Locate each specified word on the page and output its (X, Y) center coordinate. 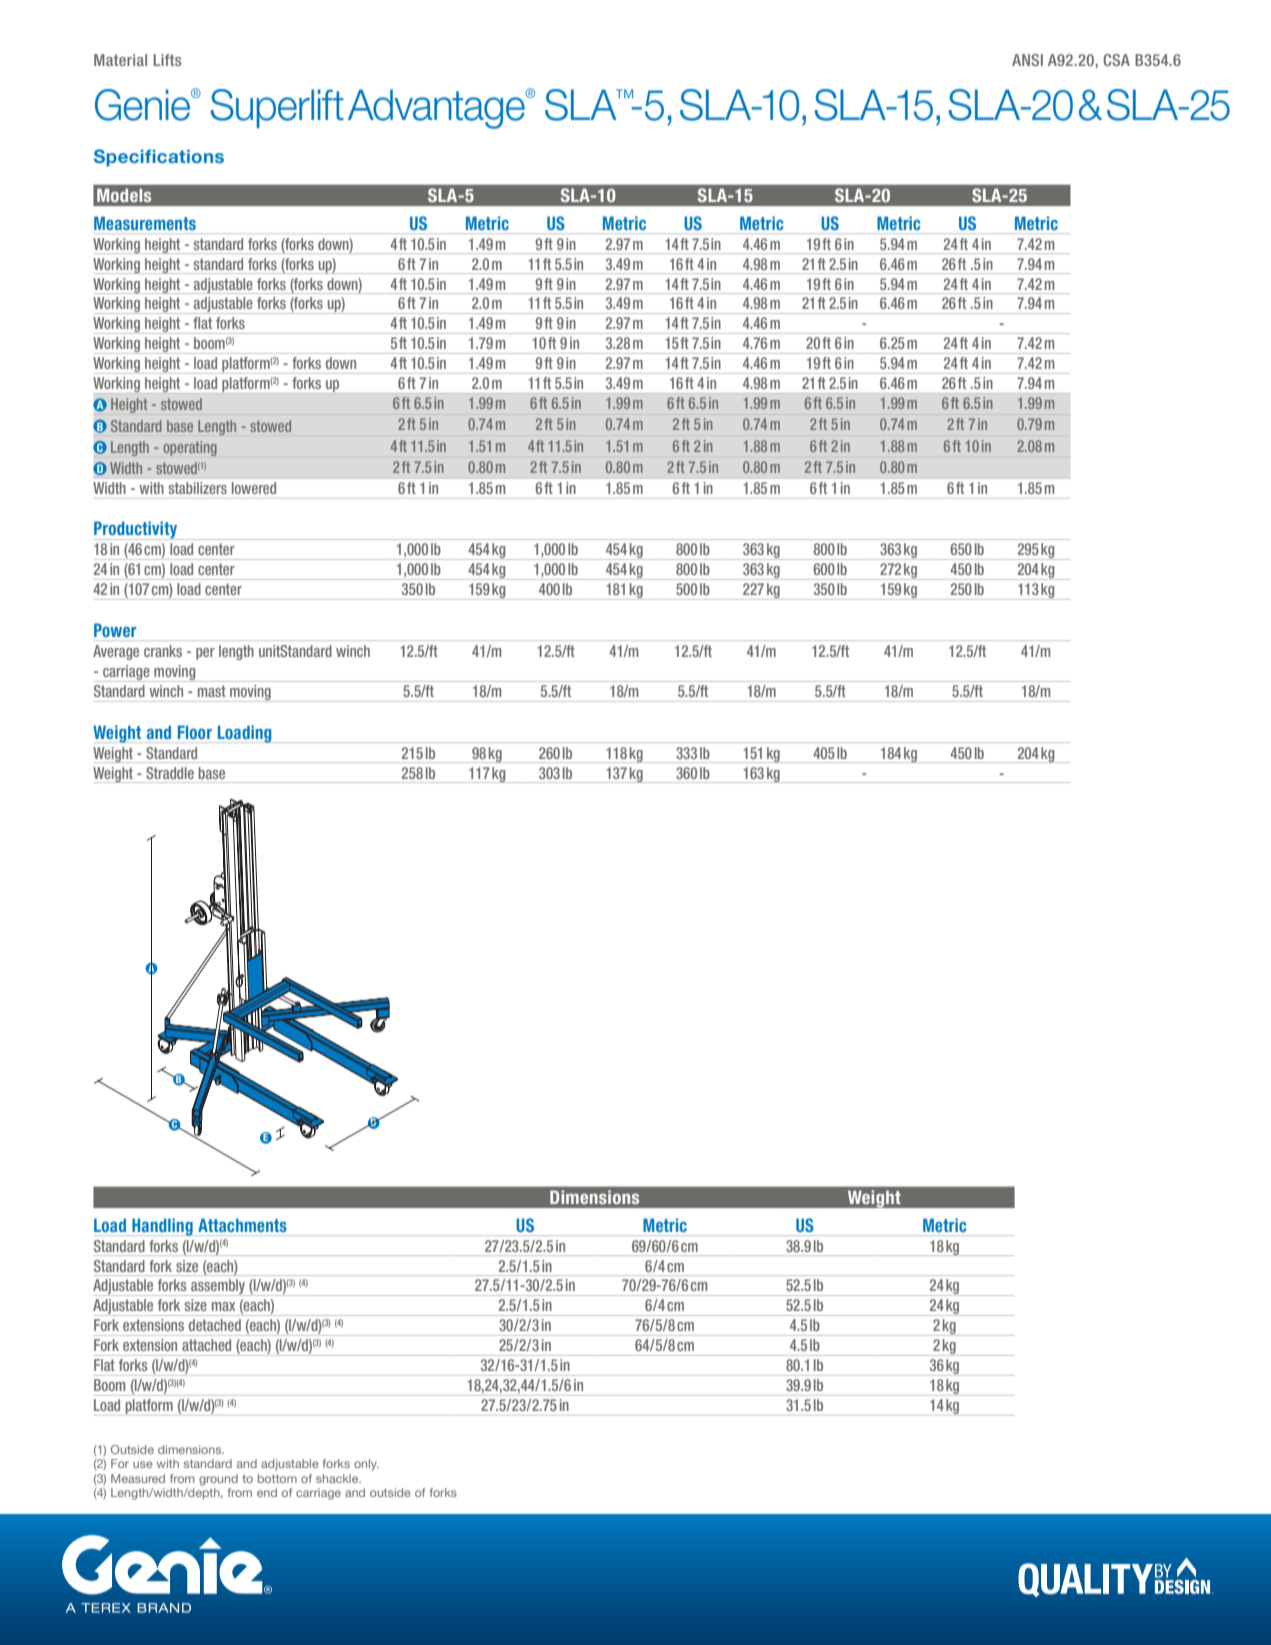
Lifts (167, 60)
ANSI (1027, 60)
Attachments (242, 1225)
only (366, 1465)
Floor (195, 732)
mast (211, 691)
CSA (1116, 60)
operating (190, 448)
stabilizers (198, 488)
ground (218, 1480)
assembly (218, 1287)
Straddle (170, 773)
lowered (254, 488)
